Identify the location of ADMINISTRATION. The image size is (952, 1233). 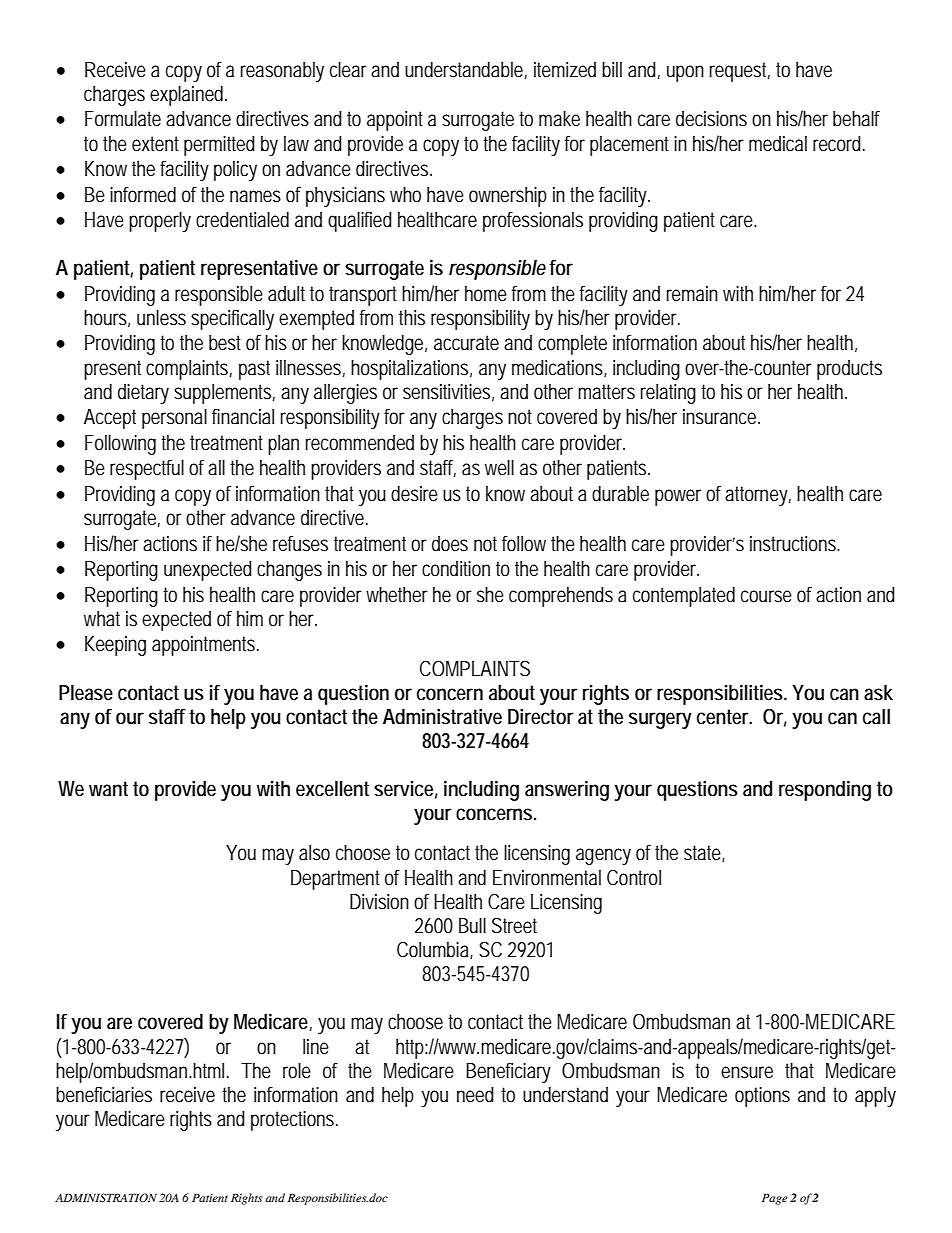
(106, 1198).
